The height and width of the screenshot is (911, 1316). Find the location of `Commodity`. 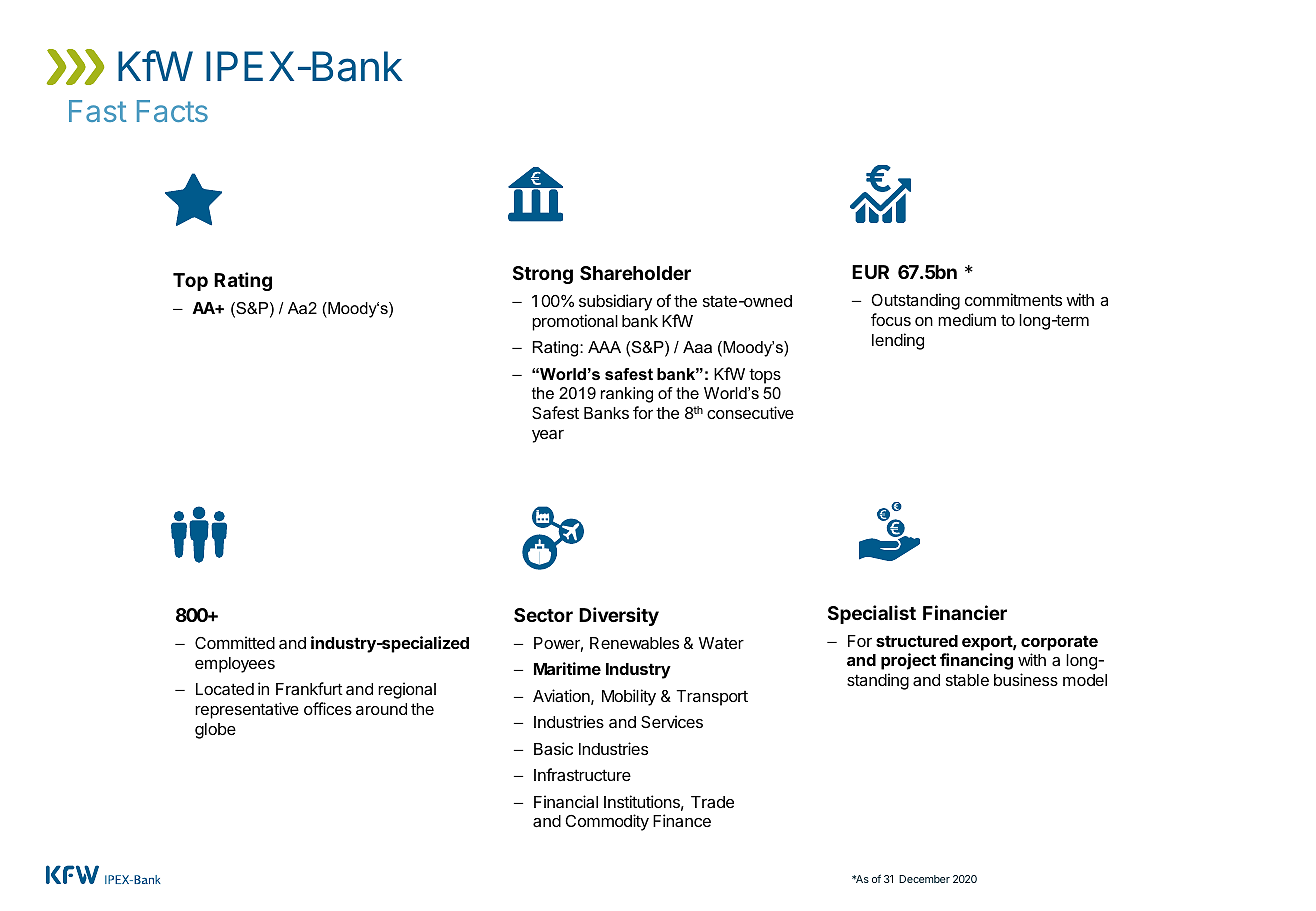

Commodity is located at coordinates (607, 822).
